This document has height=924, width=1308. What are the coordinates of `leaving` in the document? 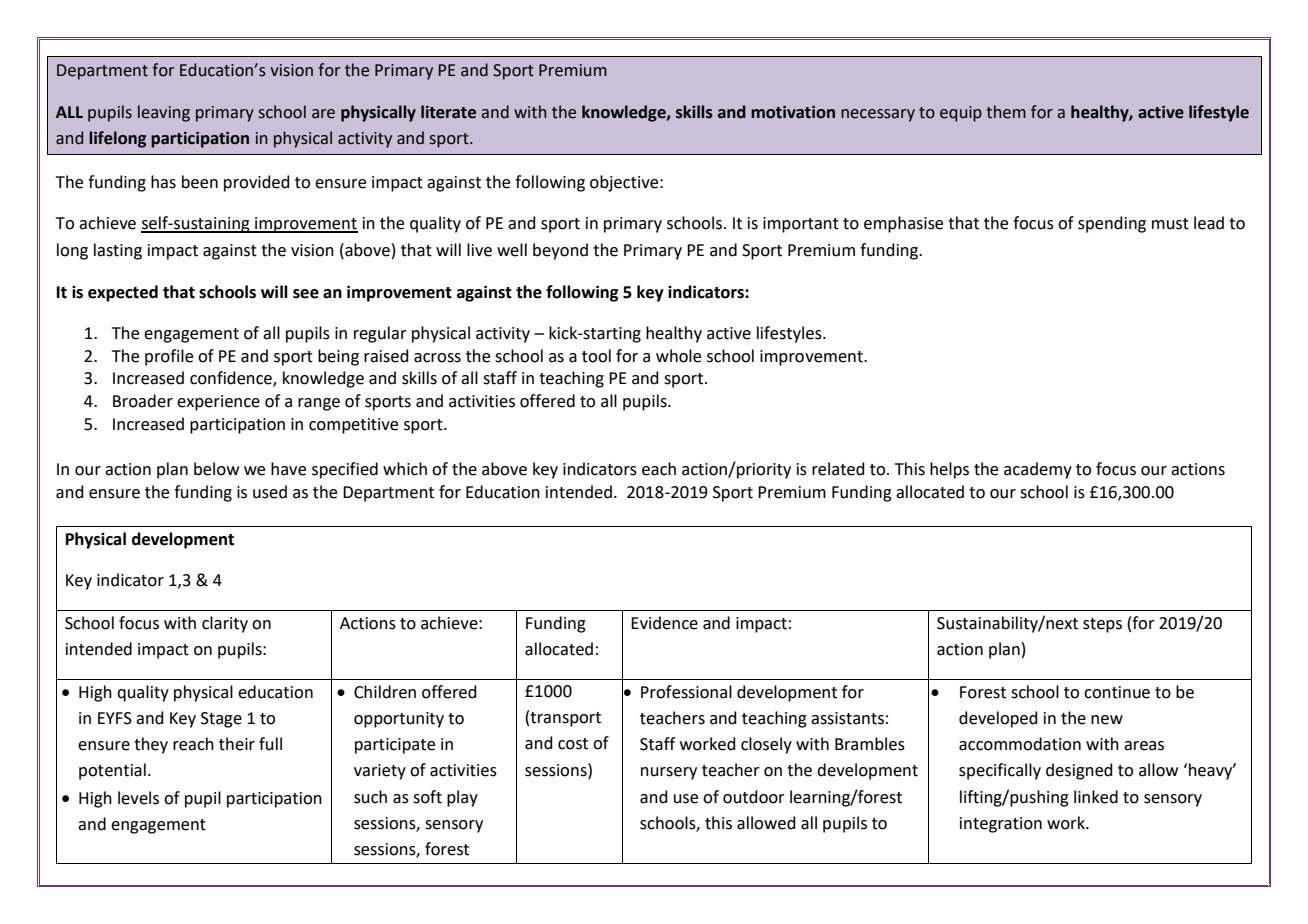 It's located at (164, 113).
